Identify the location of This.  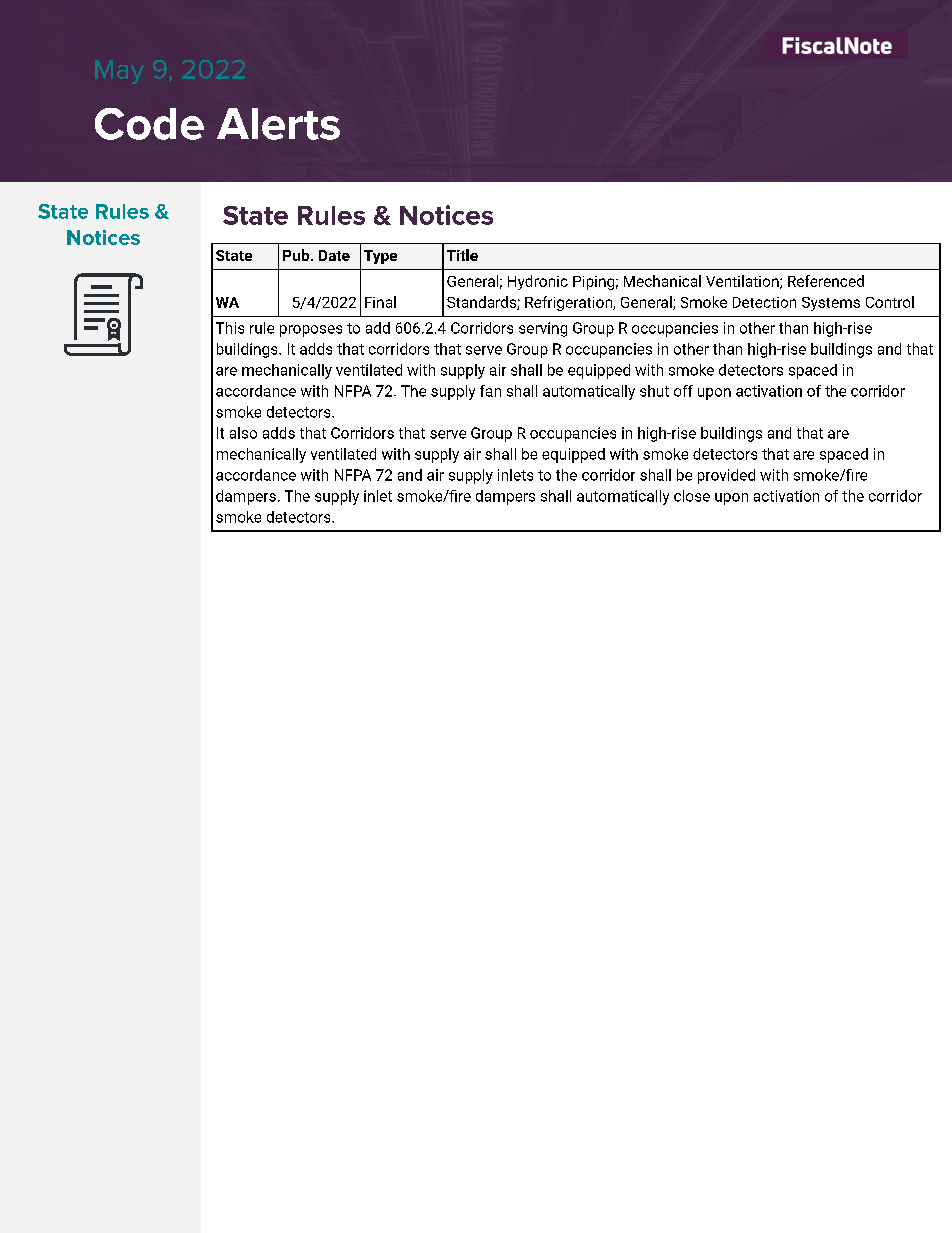
(230, 328).
